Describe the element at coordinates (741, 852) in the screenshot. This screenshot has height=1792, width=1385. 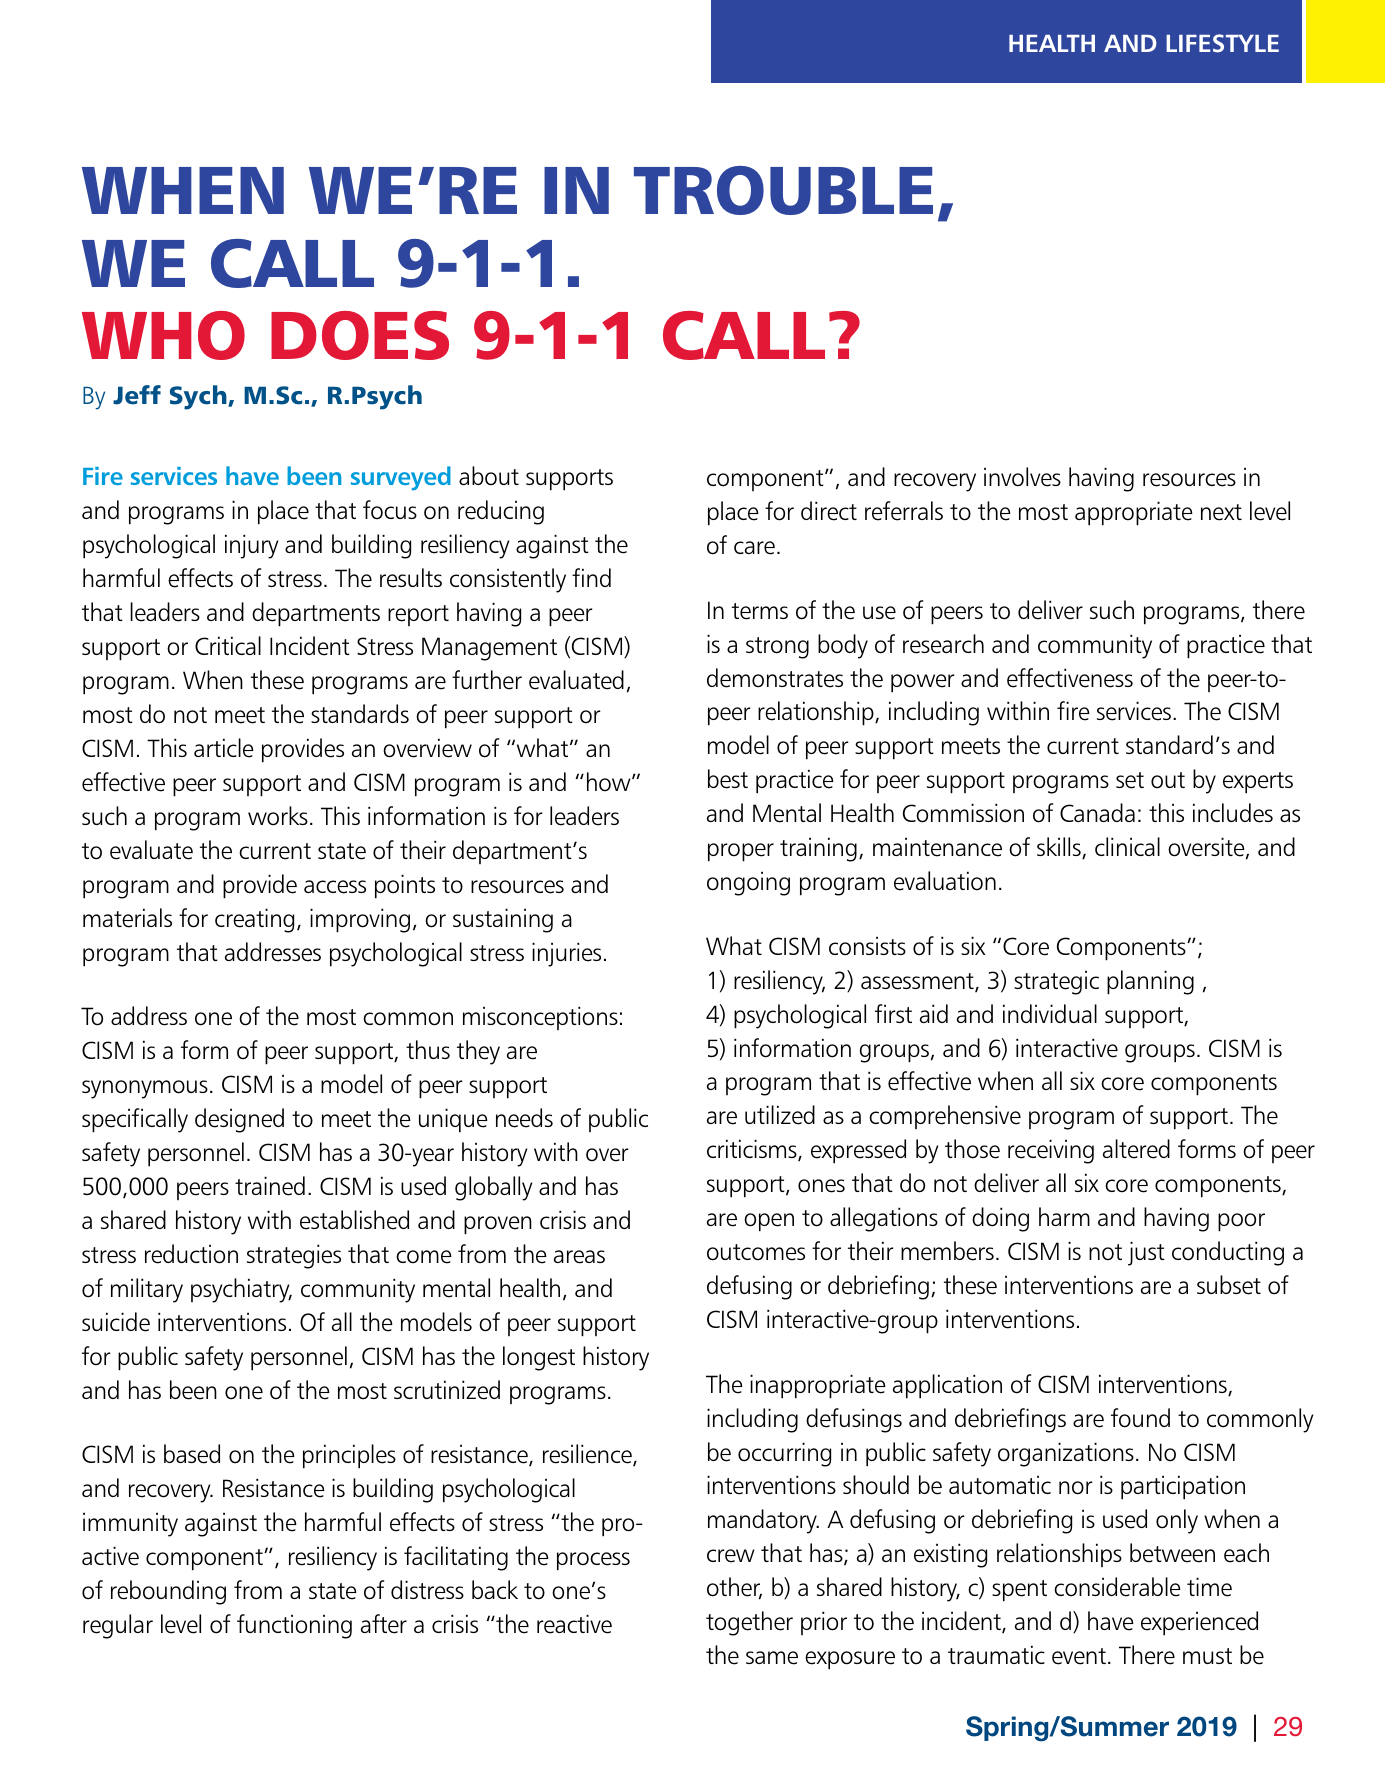
I see `proper` at that location.
